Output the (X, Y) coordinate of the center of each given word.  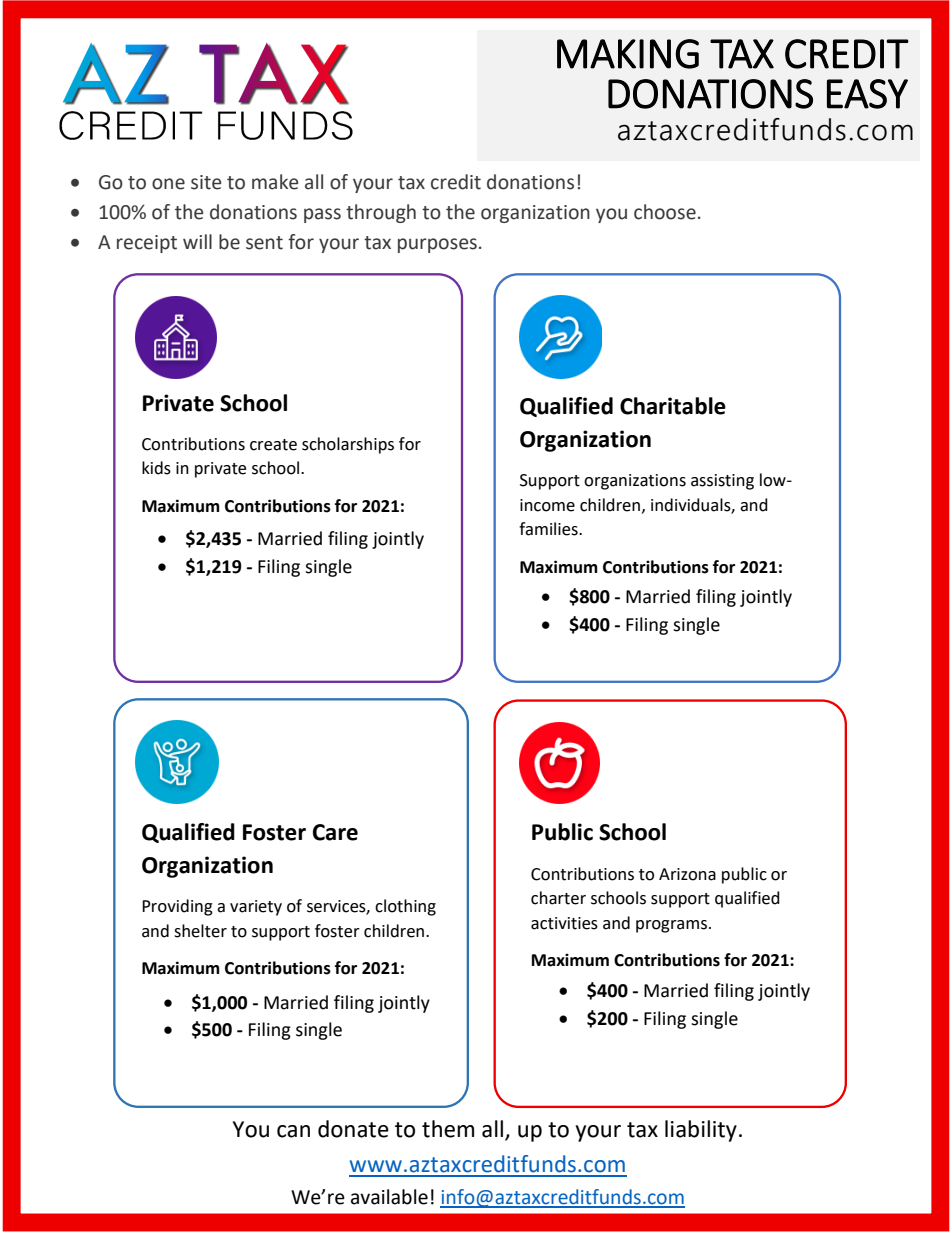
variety (256, 908)
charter (558, 898)
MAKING (628, 54)
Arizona (687, 874)
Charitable (673, 406)
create (273, 445)
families (549, 529)
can (293, 1131)
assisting (722, 482)
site (206, 182)
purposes (437, 245)
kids (156, 468)
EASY (867, 94)
